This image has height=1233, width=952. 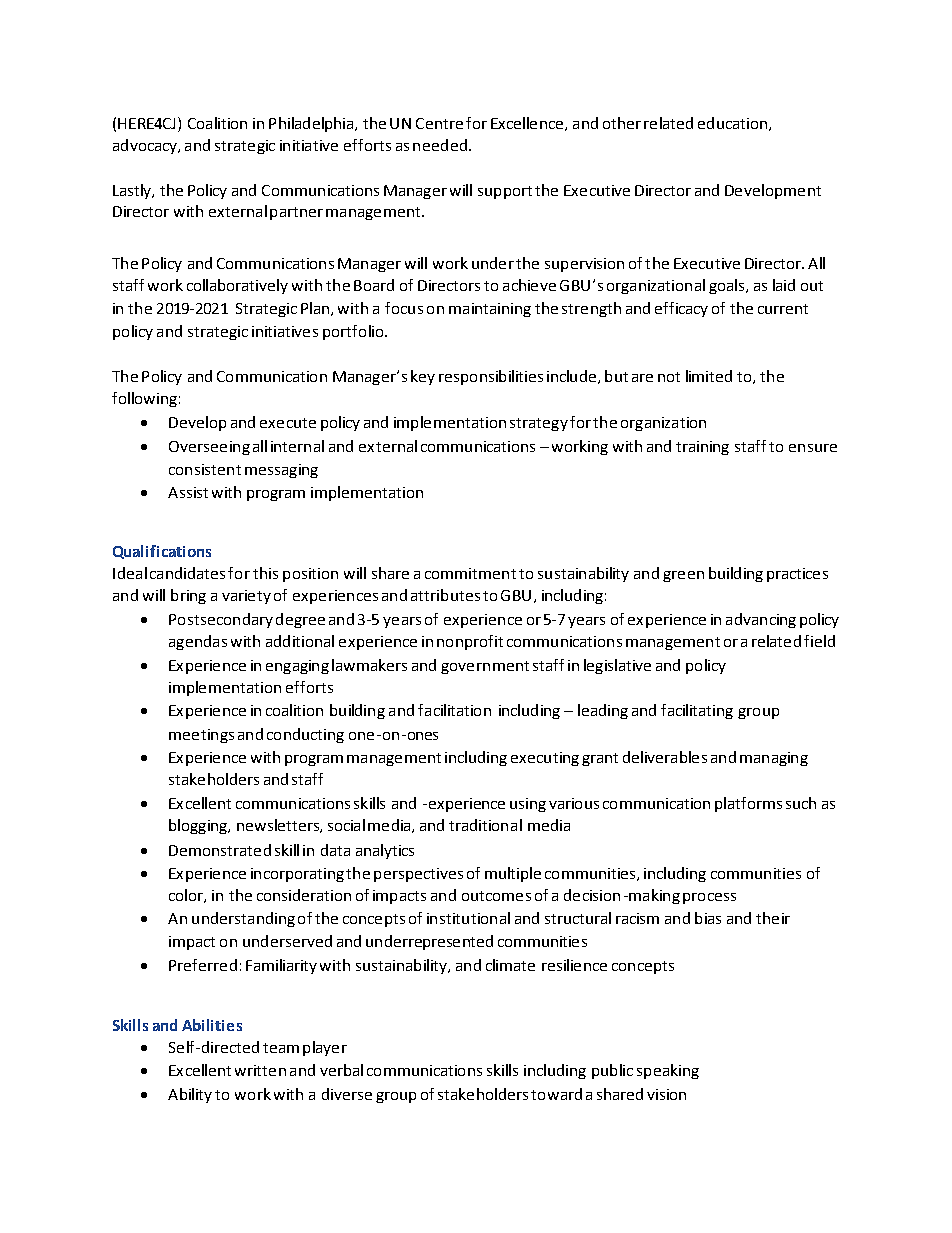 I want to click on executing, so click(x=545, y=759).
